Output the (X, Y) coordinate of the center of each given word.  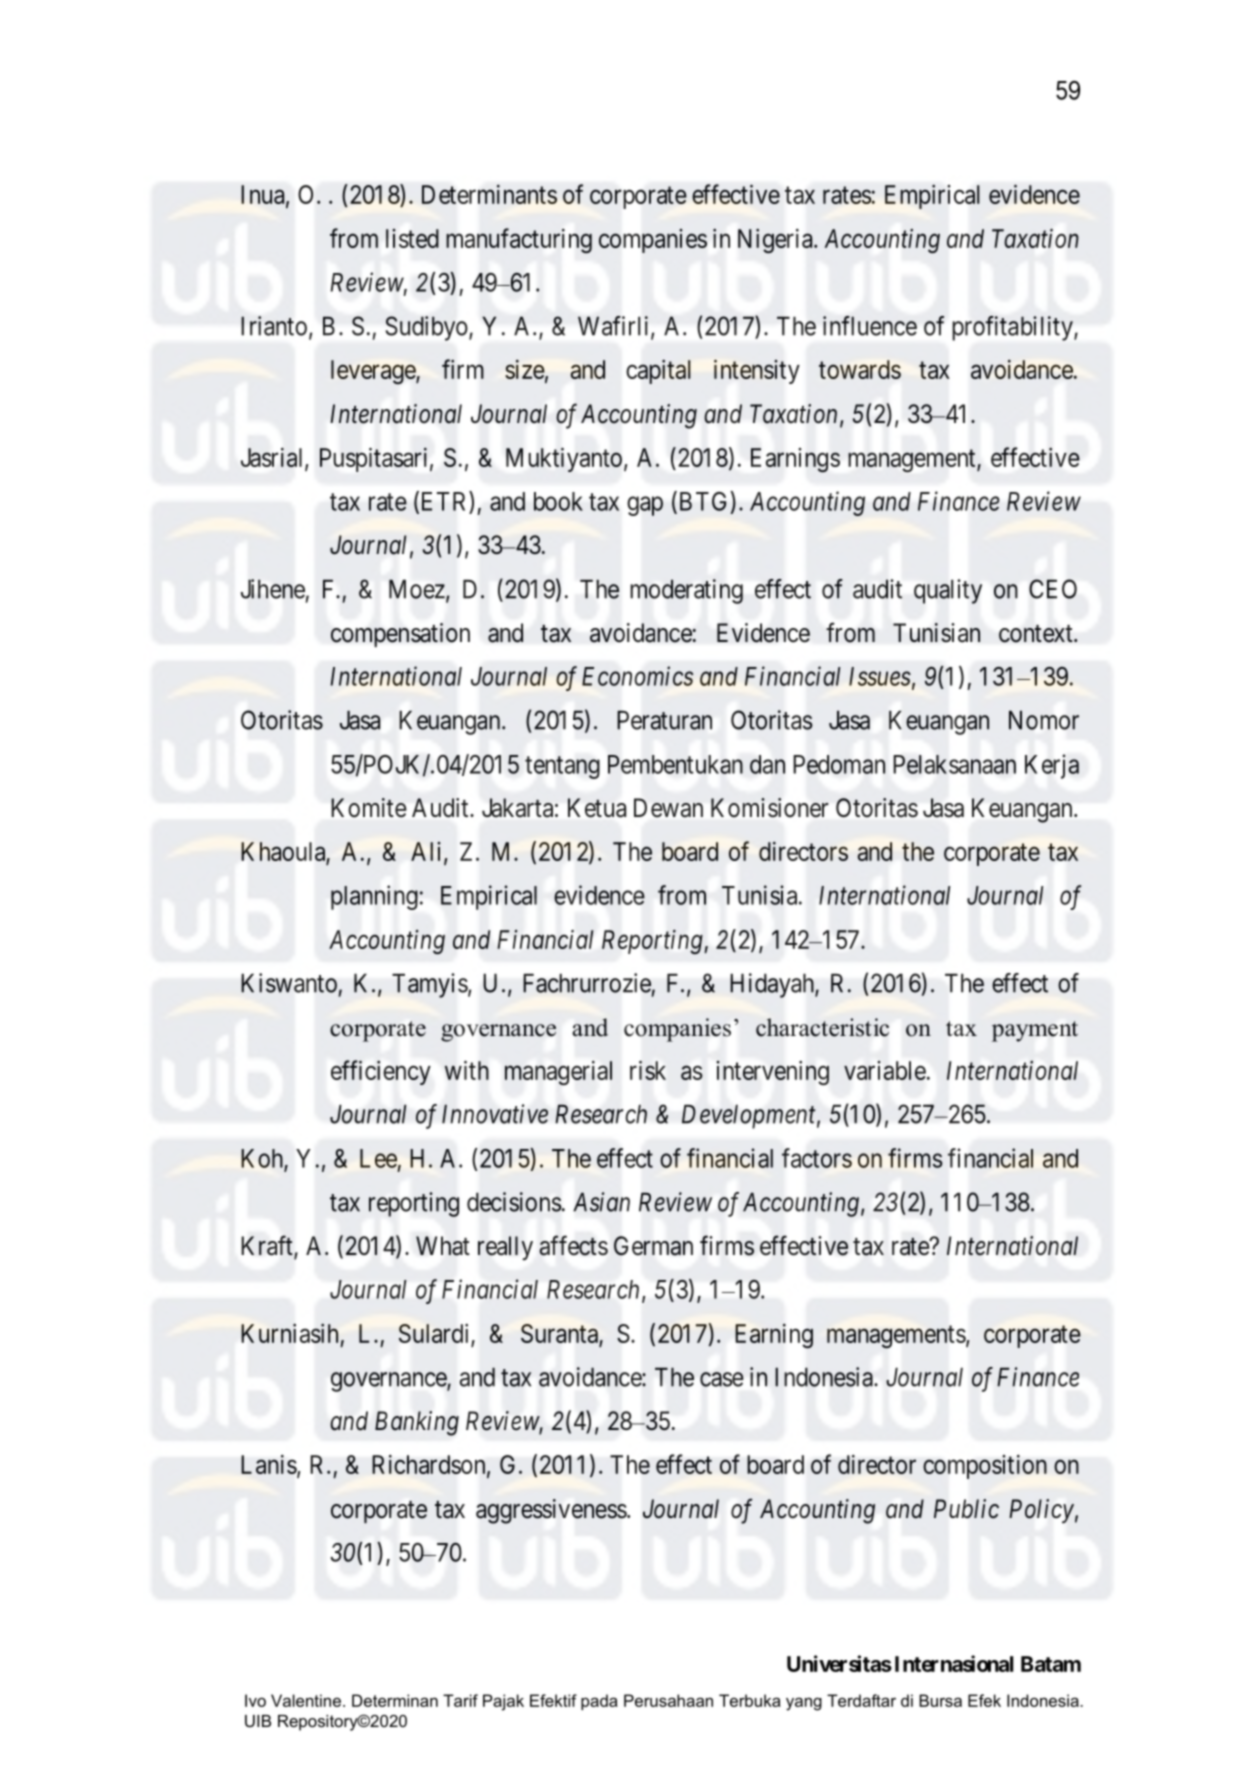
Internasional (954, 1663)
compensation (400, 635)
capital (658, 372)
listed (412, 238)
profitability (1014, 328)
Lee (378, 1158)
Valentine (306, 1700)
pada (599, 1702)
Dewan (668, 807)
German (653, 1246)
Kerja (1052, 766)
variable (885, 1070)
